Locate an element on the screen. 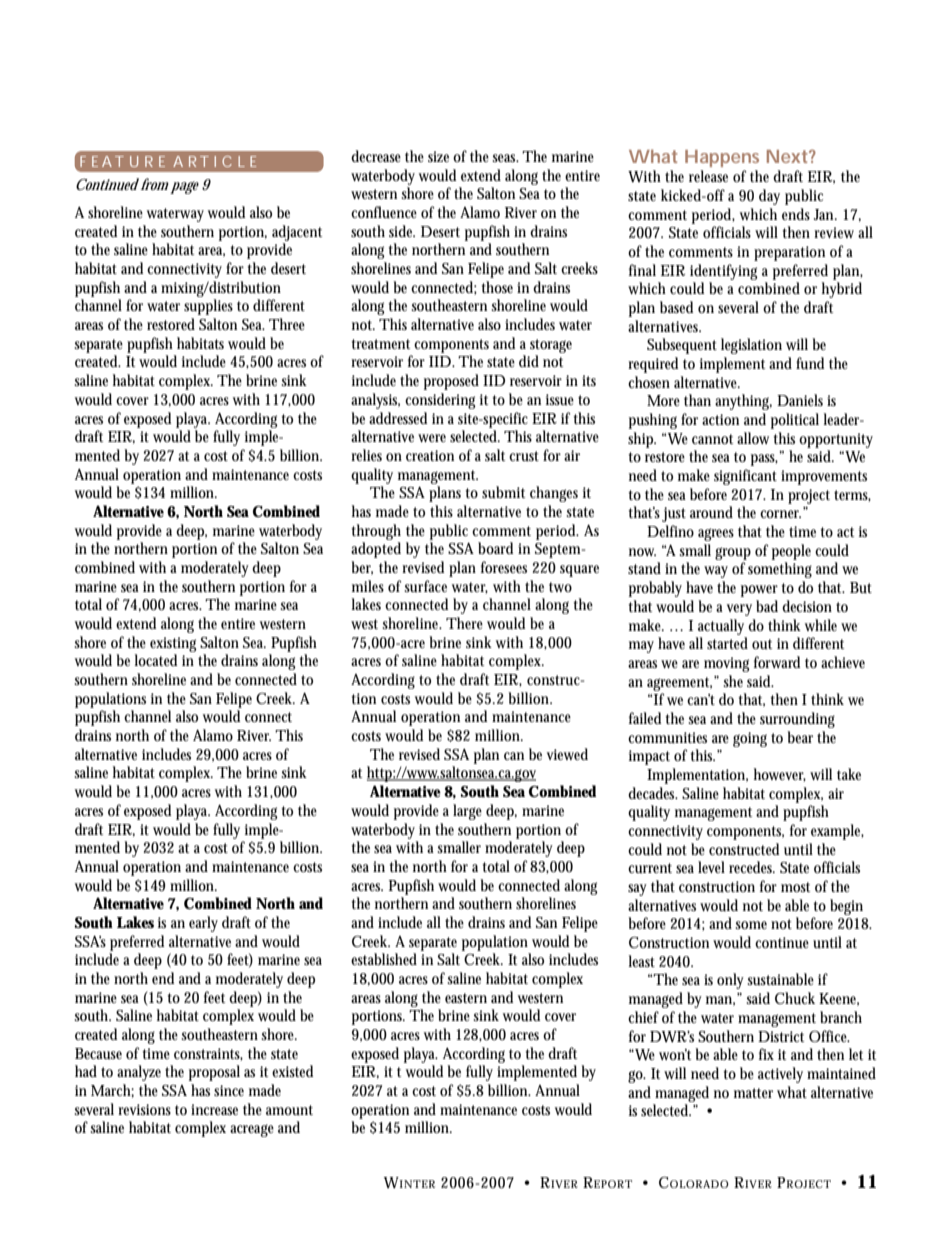 This screenshot has height=1233, width=952. political is located at coordinates (795, 421).
